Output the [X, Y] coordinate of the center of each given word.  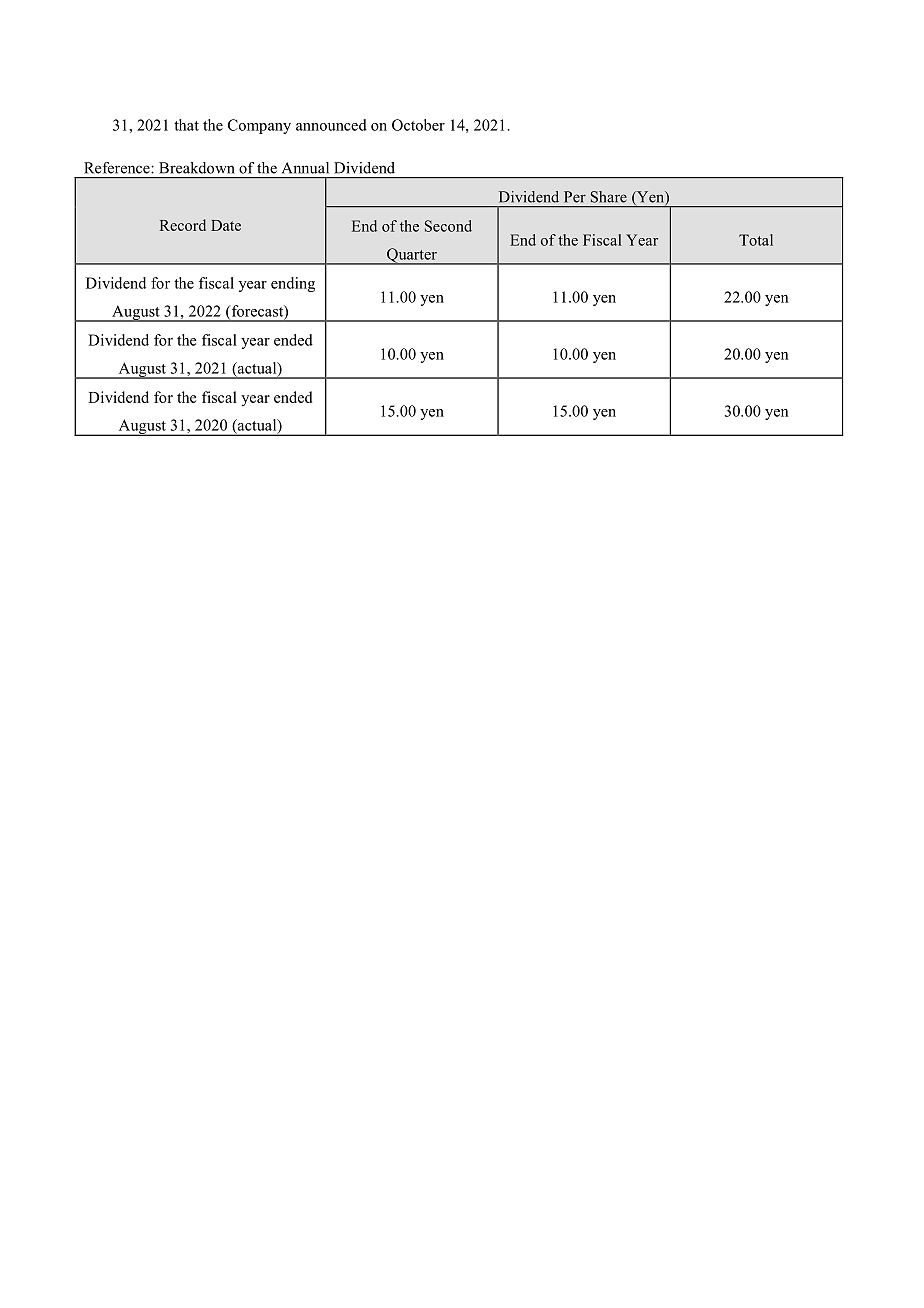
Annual [305, 168]
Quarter [412, 256]
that [186, 125]
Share [609, 197]
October [418, 125]
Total [756, 240]
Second [448, 226]
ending [293, 284]
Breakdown [197, 168]
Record [182, 225]
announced [331, 125]
